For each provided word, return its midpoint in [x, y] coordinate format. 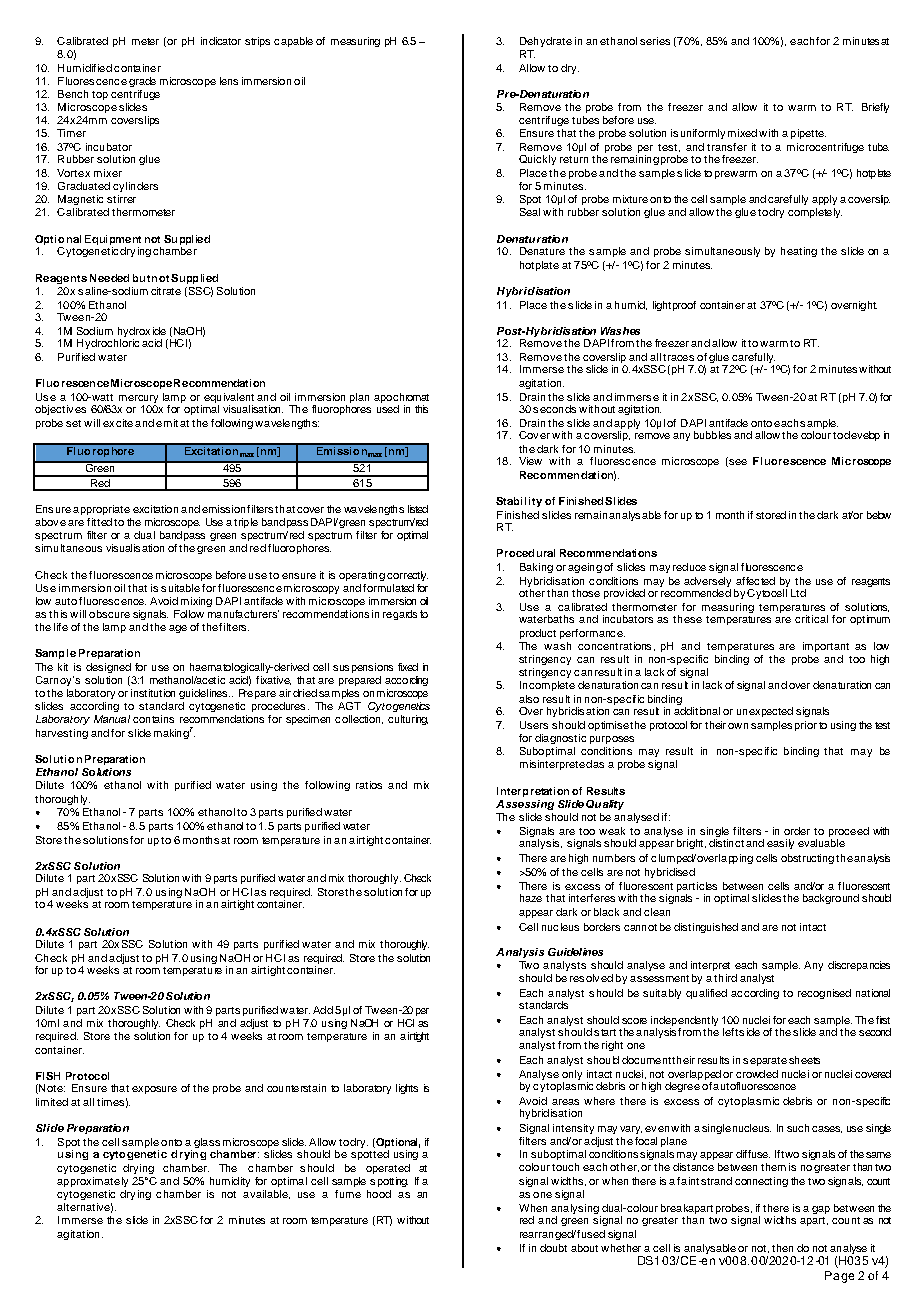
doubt [553, 1248]
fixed [408, 667]
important [826, 647]
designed [108, 668]
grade [142, 82]
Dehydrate [546, 42]
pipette [808, 134]
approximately [92, 1182]
